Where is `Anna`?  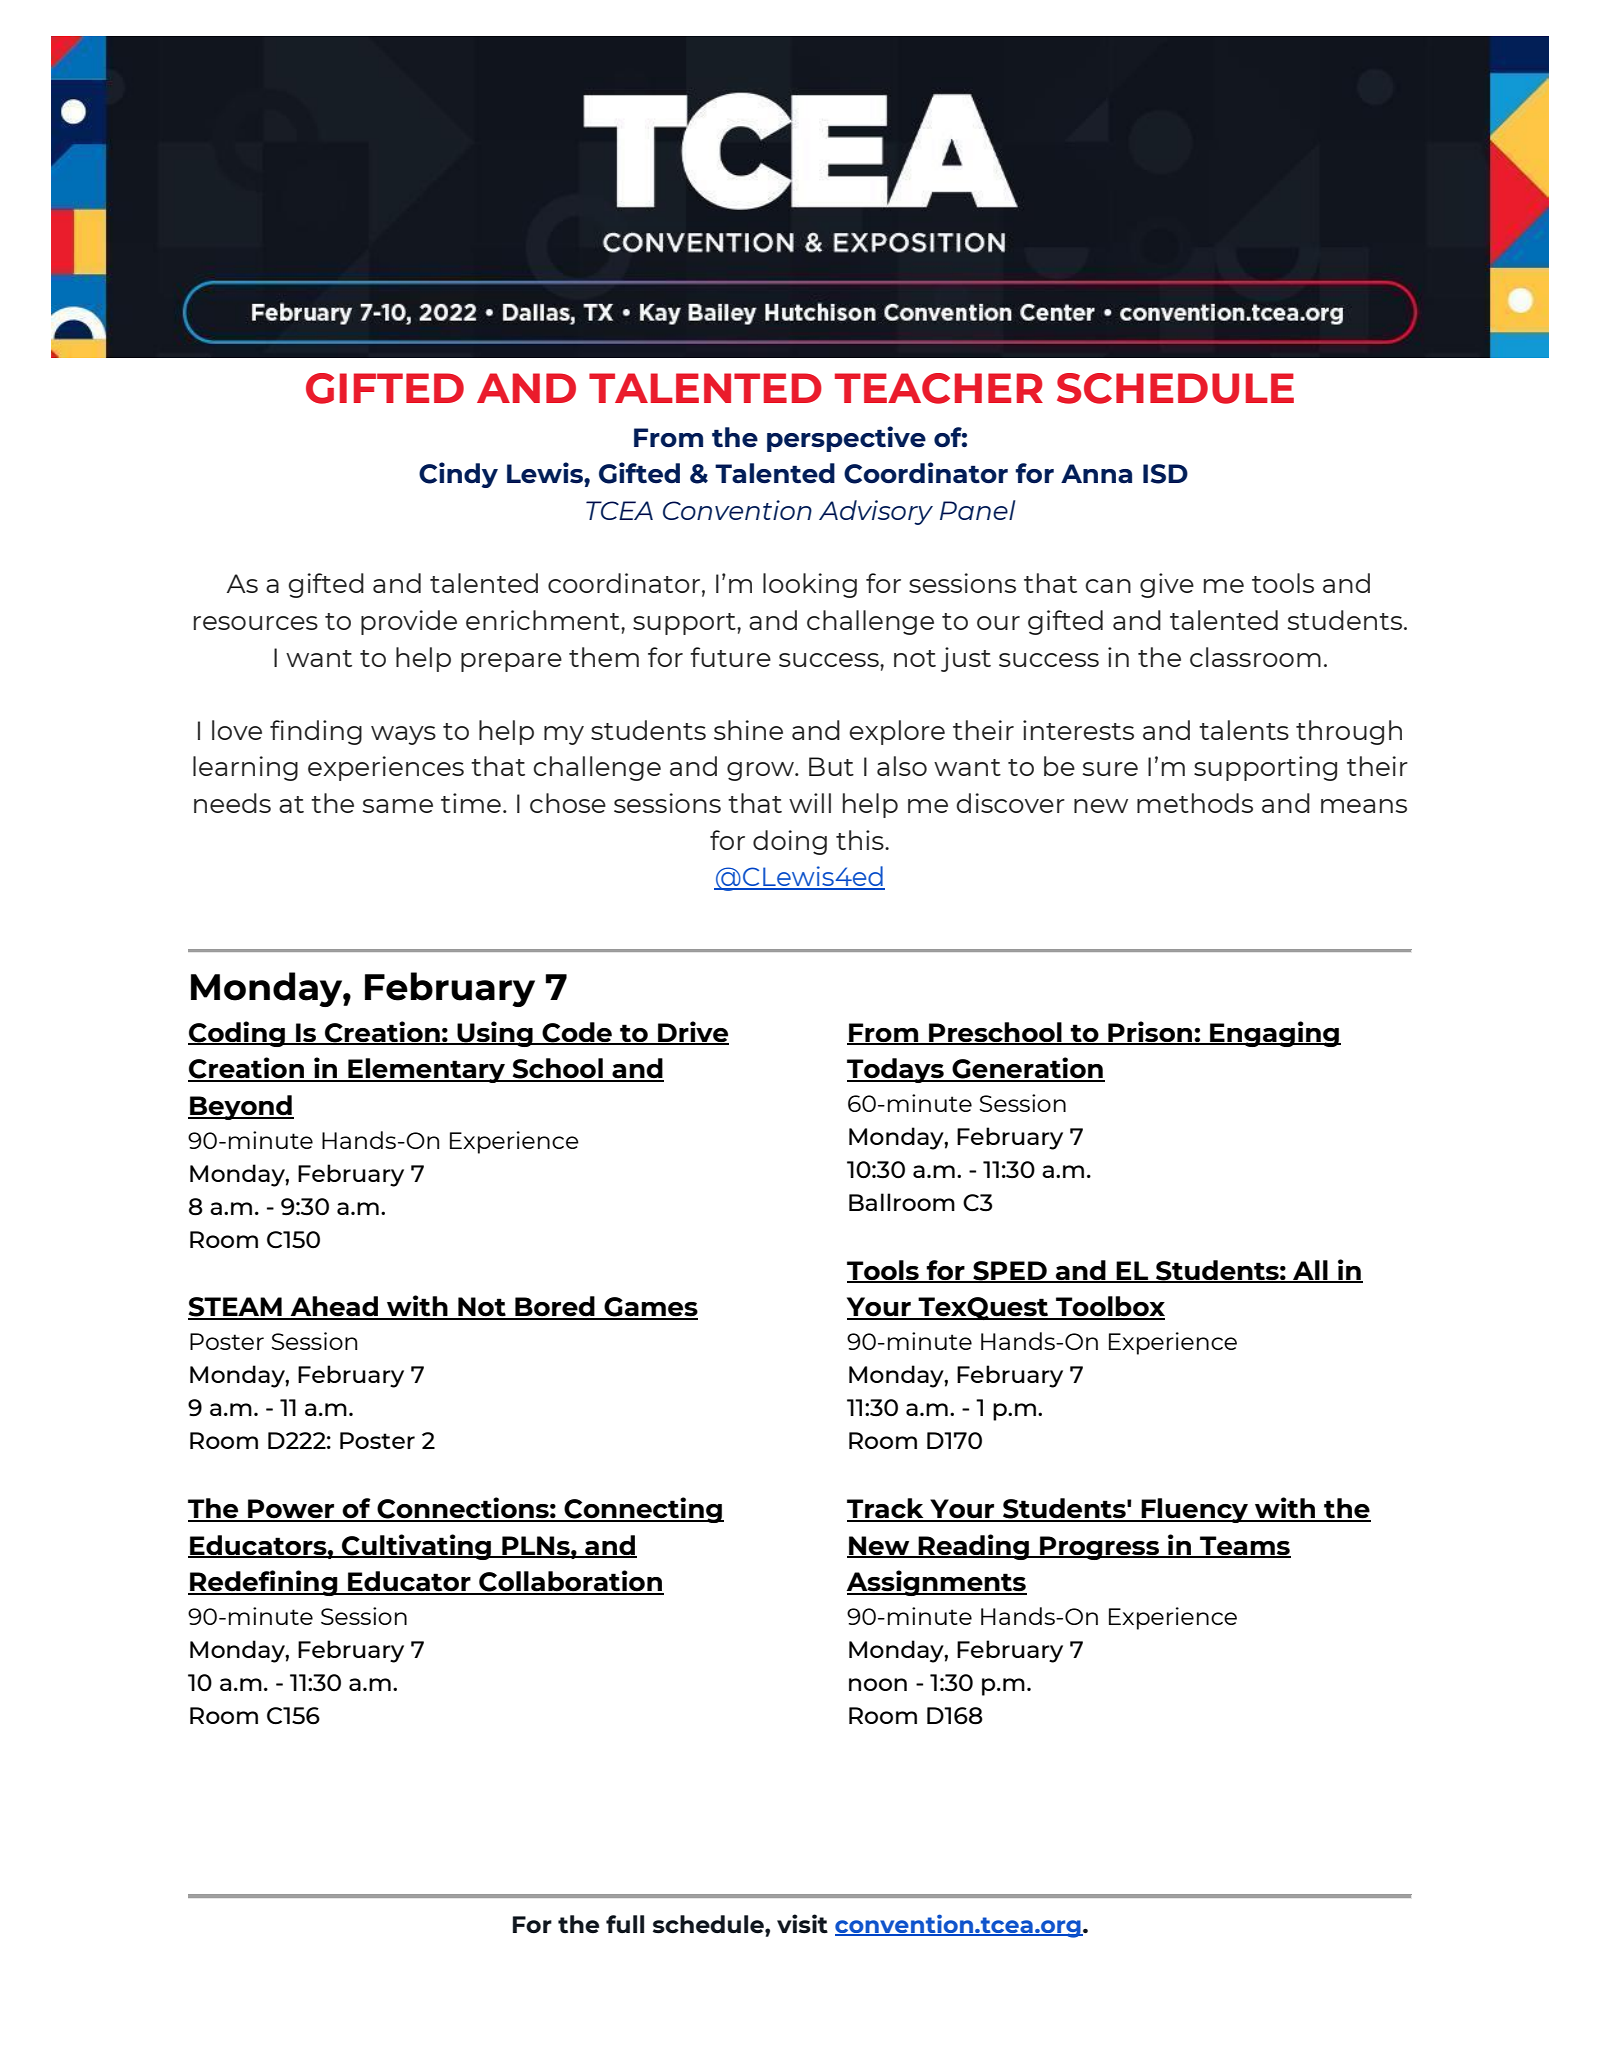 Anna is located at coordinates (1096, 473).
